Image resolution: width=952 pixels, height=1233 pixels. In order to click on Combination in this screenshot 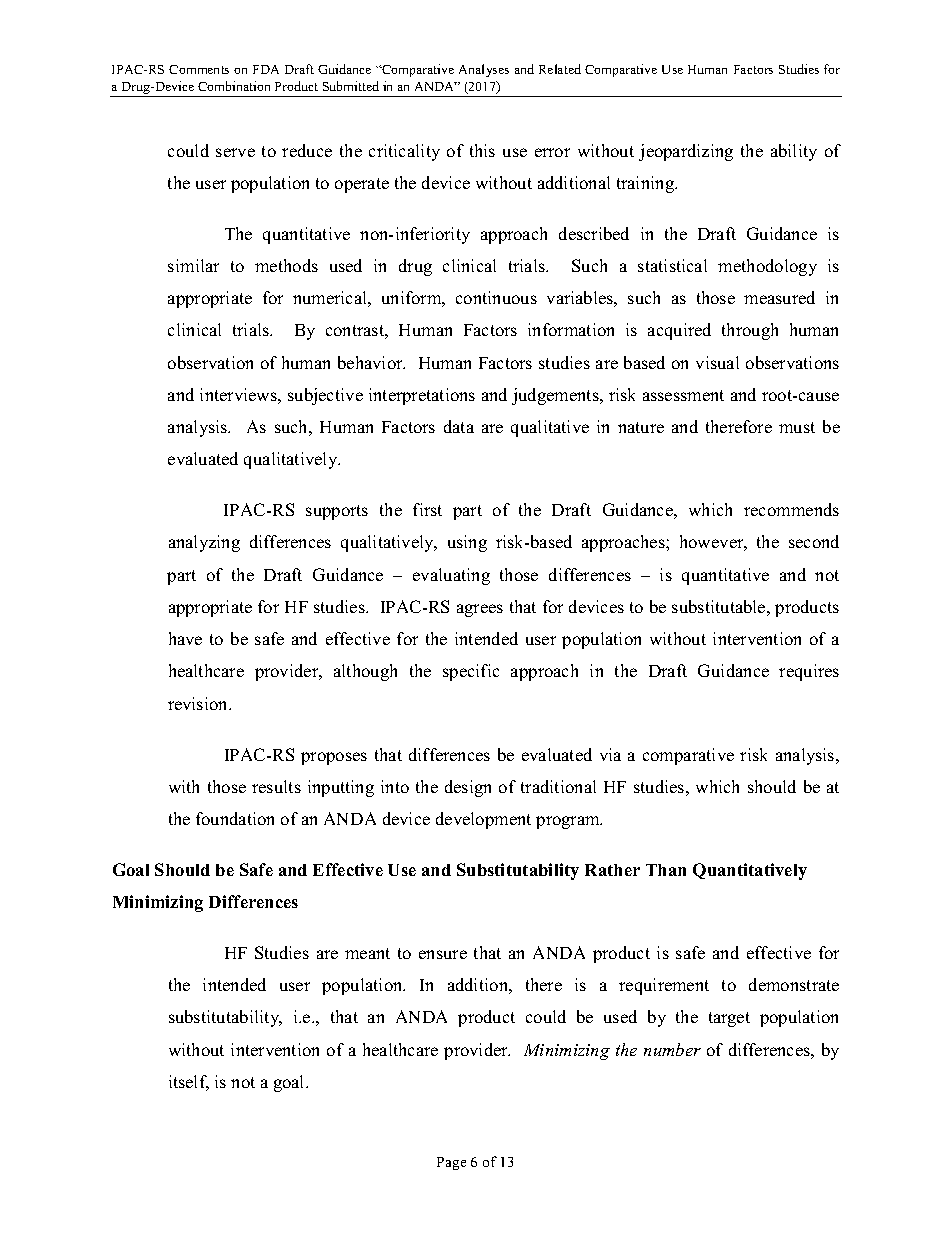, I will do `click(234, 86)`.
